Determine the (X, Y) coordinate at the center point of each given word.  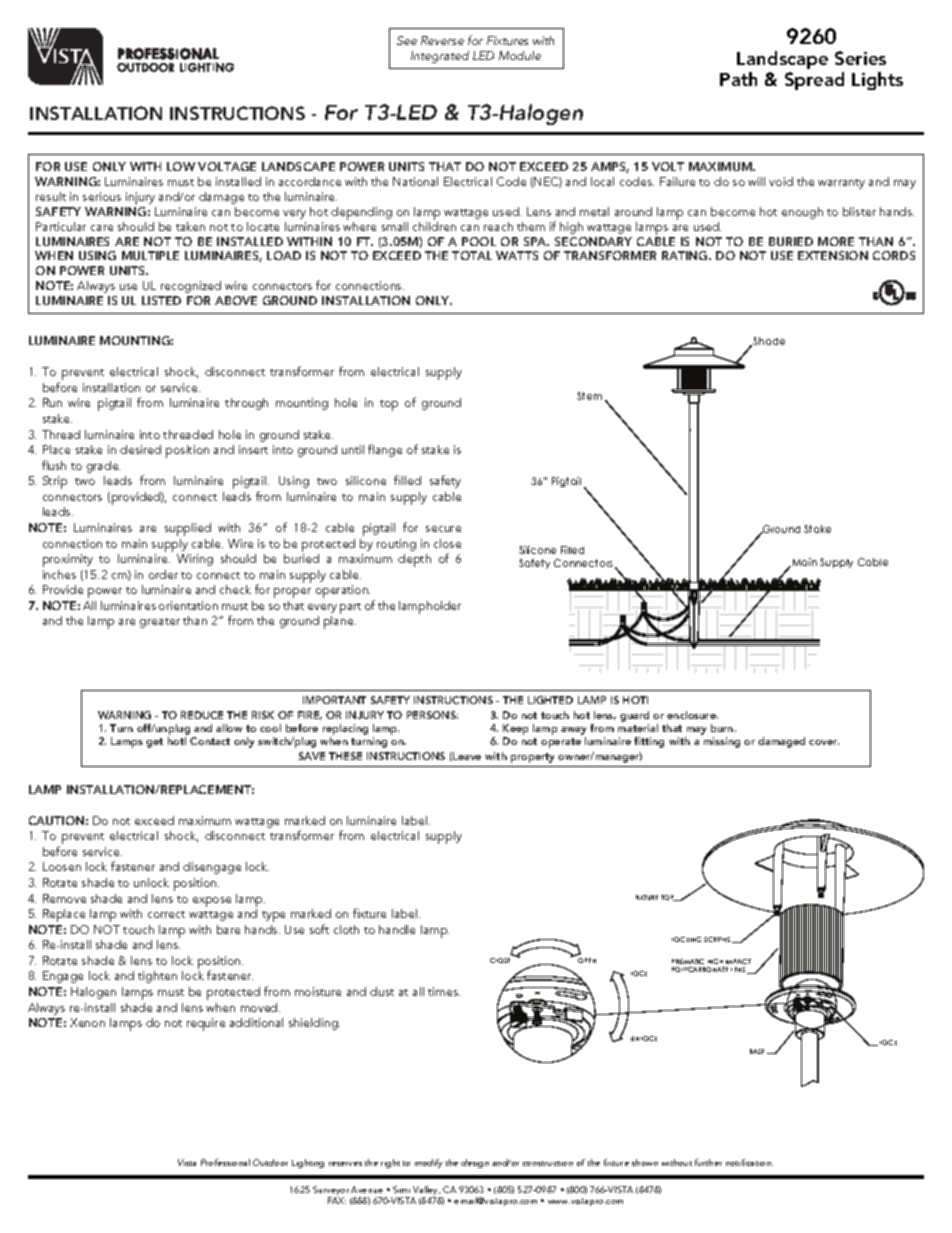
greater (160, 623)
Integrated (440, 57)
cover (824, 742)
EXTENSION (833, 255)
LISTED (161, 300)
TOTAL (472, 255)
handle (397, 929)
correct (166, 914)
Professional (225, 1162)
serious (102, 196)
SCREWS (718, 940)
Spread (814, 81)
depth (414, 560)
